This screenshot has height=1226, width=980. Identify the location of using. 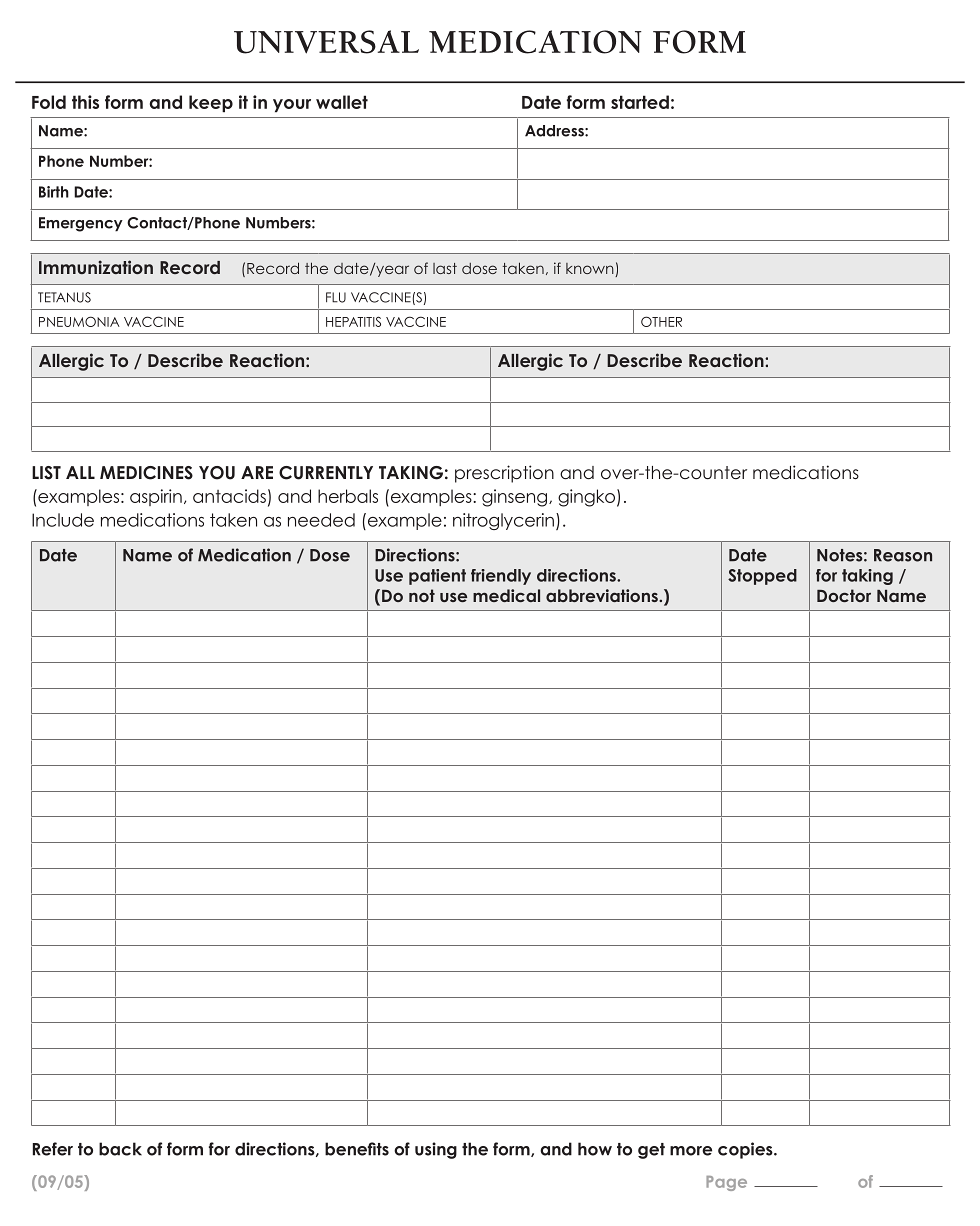
(436, 1150).
